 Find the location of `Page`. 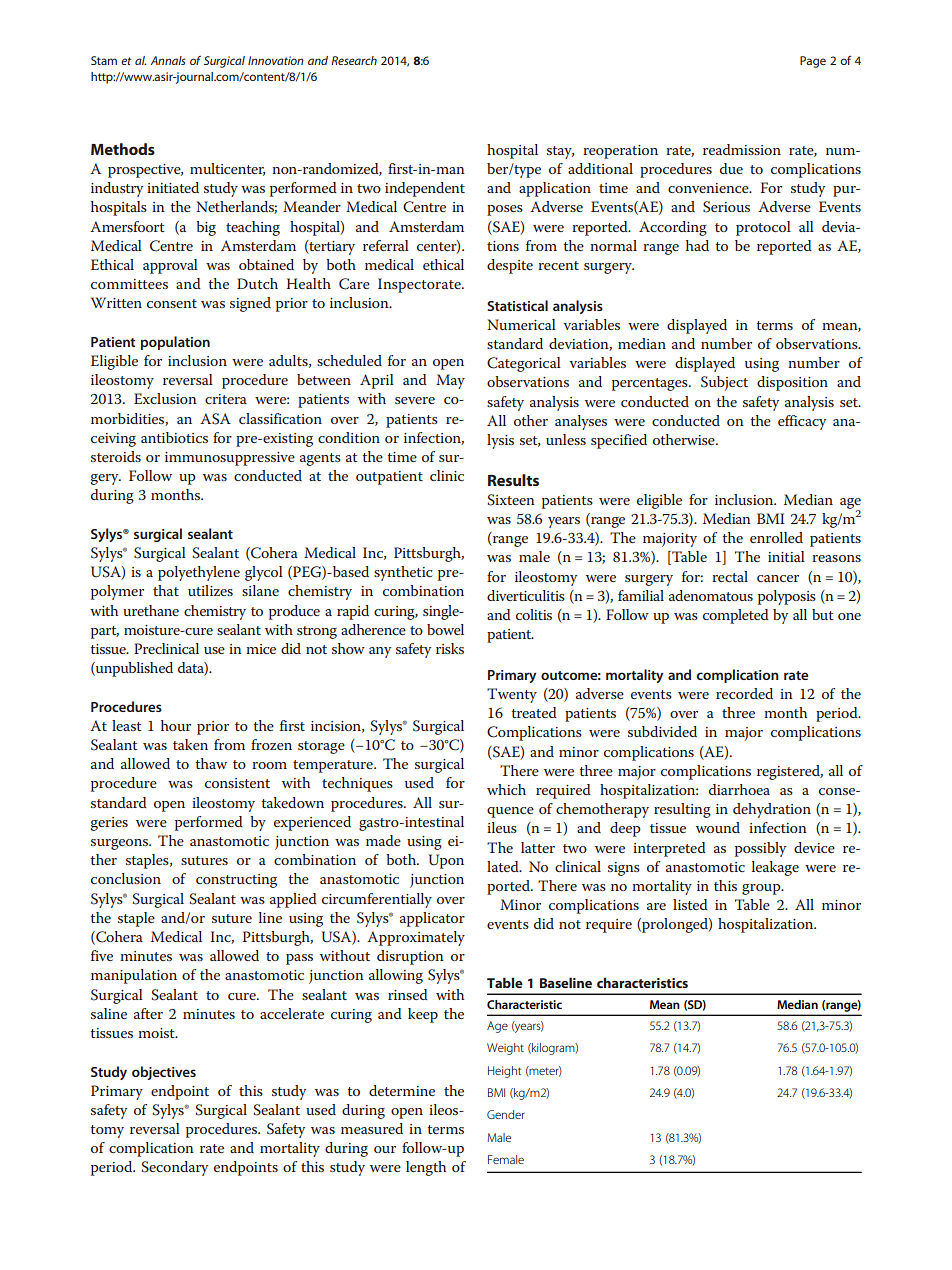

Page is located at coordinates (813, 62).
